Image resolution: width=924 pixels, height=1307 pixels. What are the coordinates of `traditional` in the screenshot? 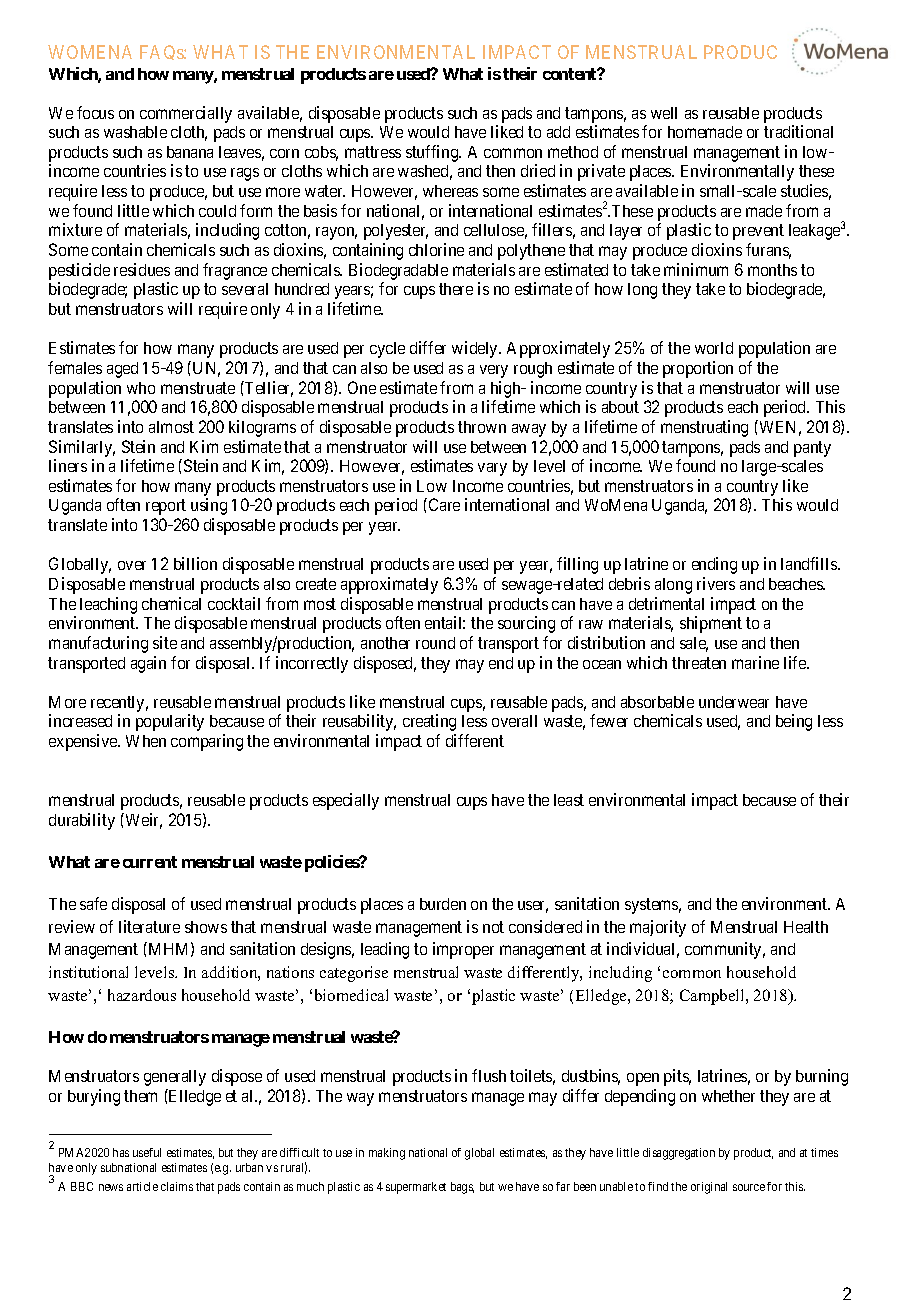 It's located at (798, 131).
